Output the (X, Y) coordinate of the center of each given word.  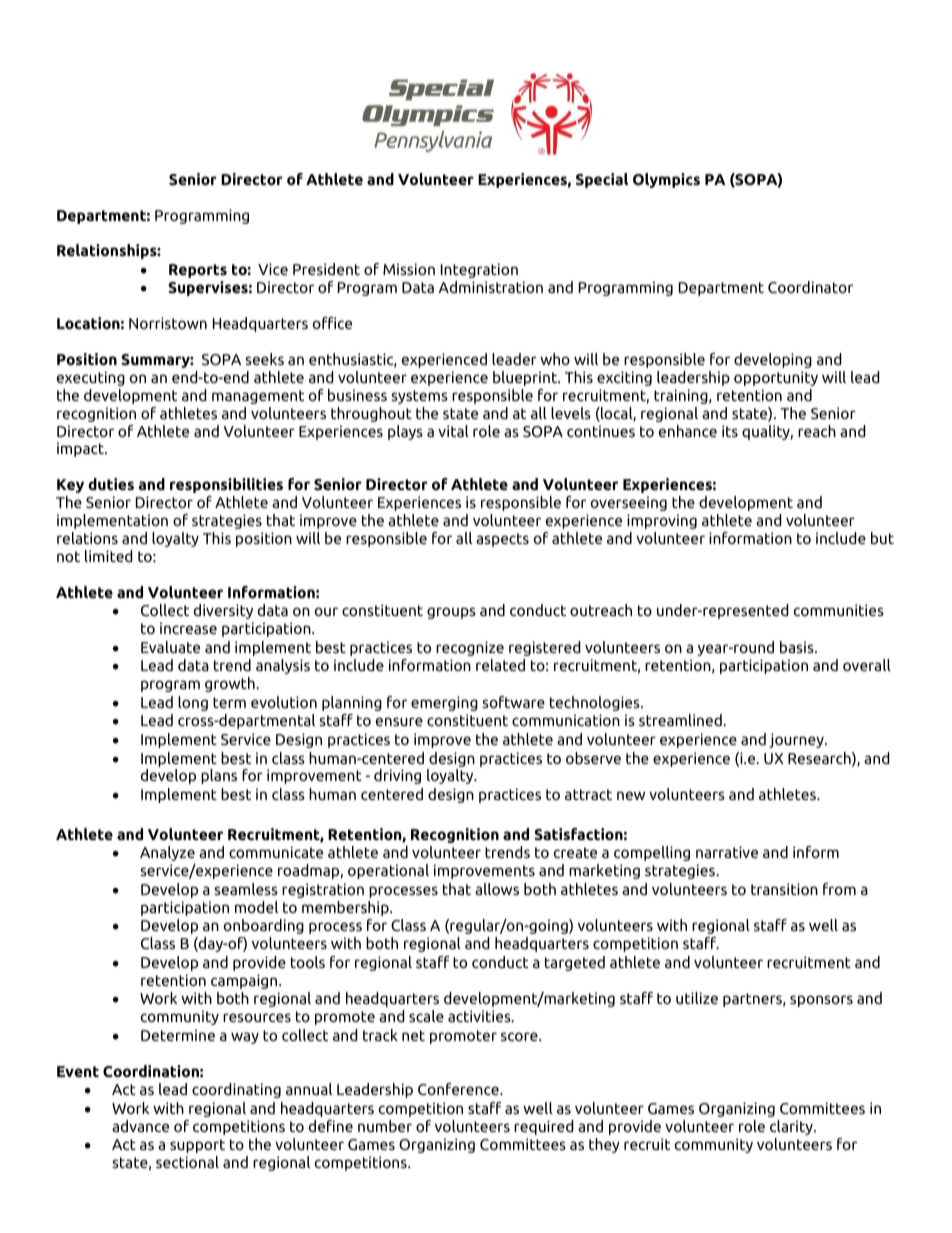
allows (497, 889)
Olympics (666, 180)
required (543, 1127)
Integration (479, 270)
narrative (727, 852)
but (882, 538)
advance (140, 1126)
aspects (502, 540)
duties (111, 484)
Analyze (167, 853)
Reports (198, 271)
